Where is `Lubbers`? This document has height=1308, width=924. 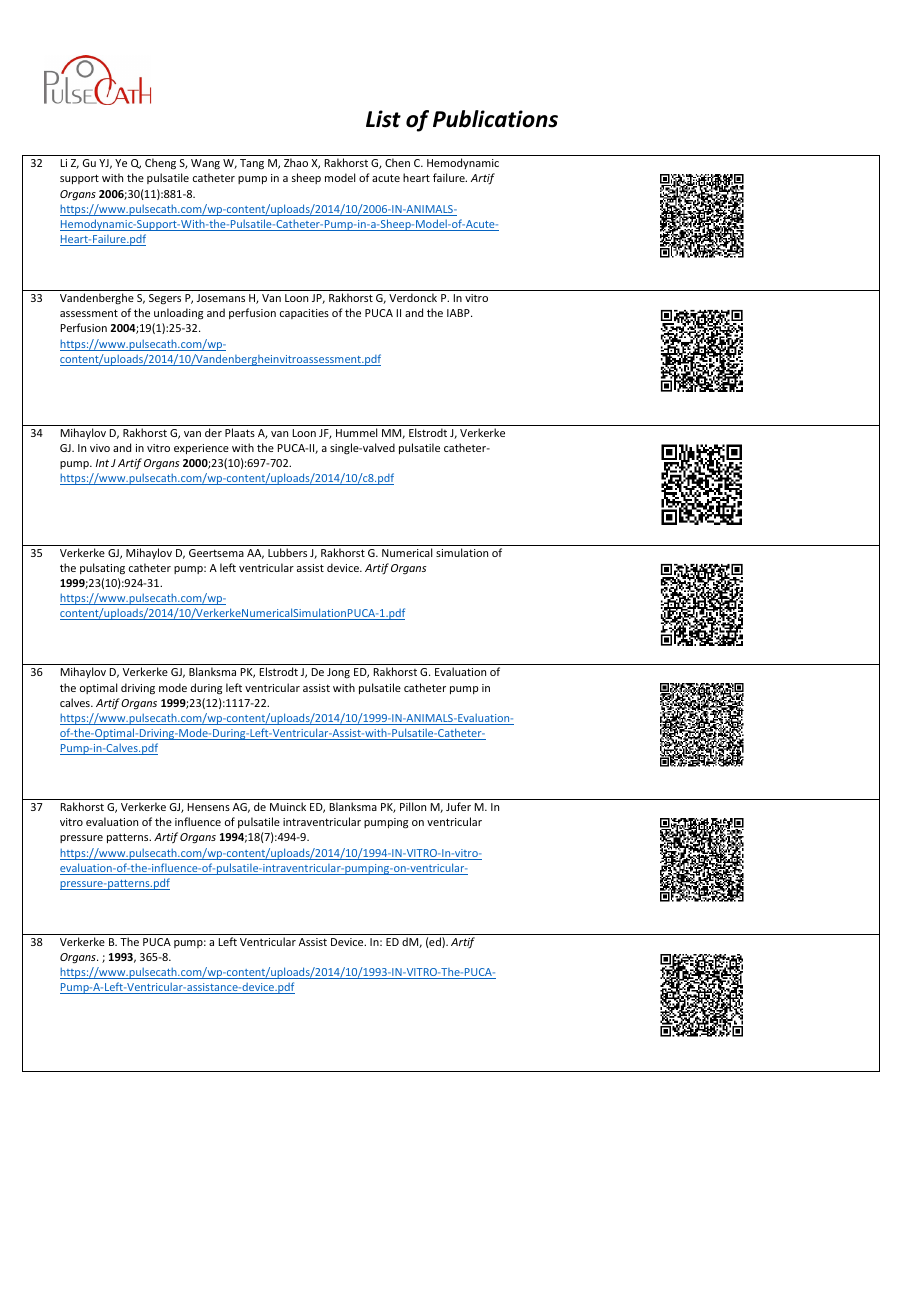 Lubbers is located at coordinates (287, 552).
